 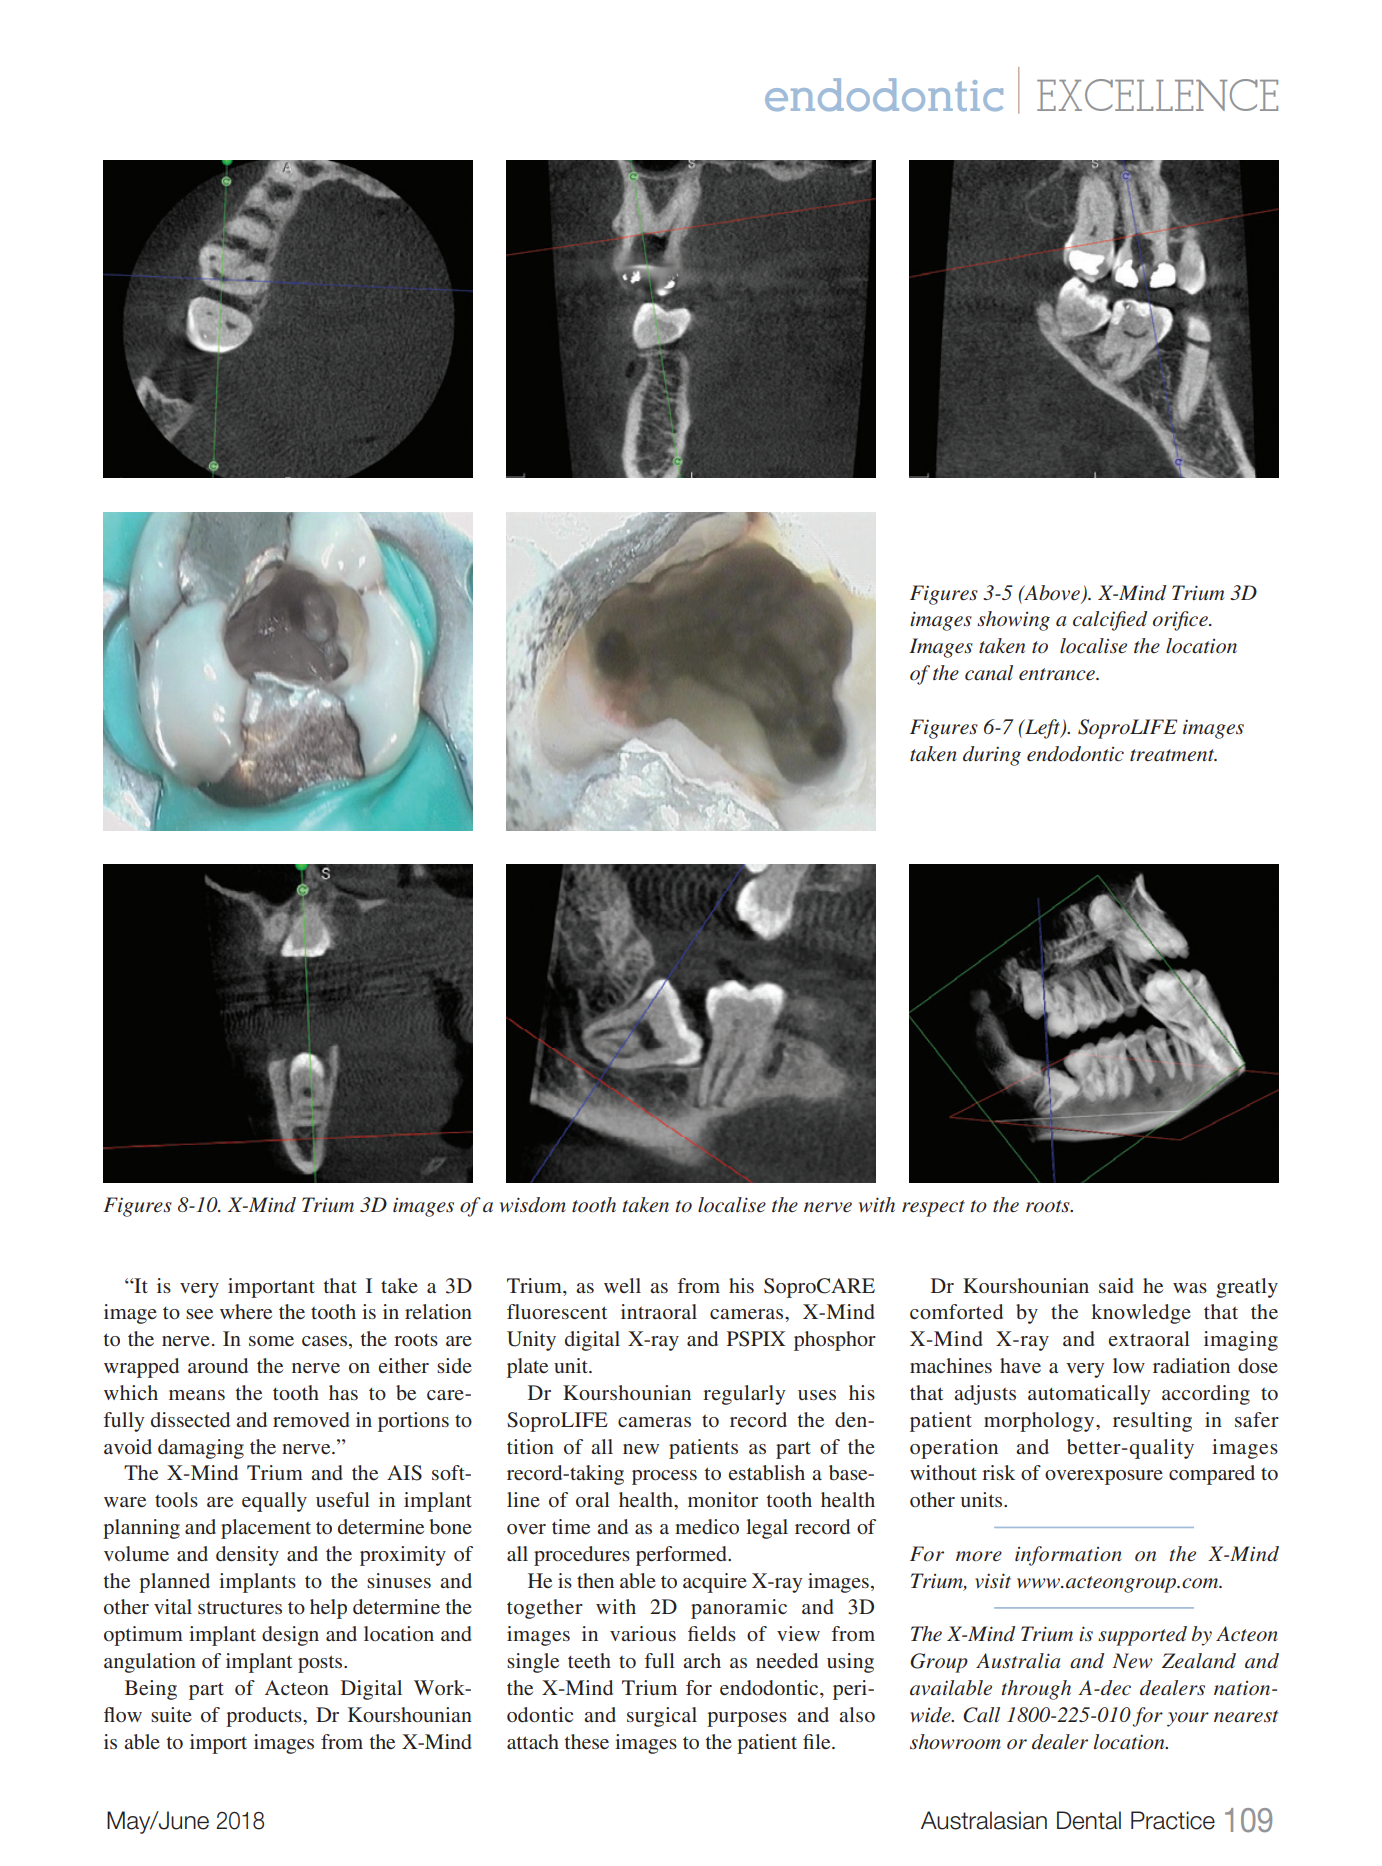 What do you see at coordinates (662, 1717) in the page?
I see `surgical` at bounding box center [662, 1717].
